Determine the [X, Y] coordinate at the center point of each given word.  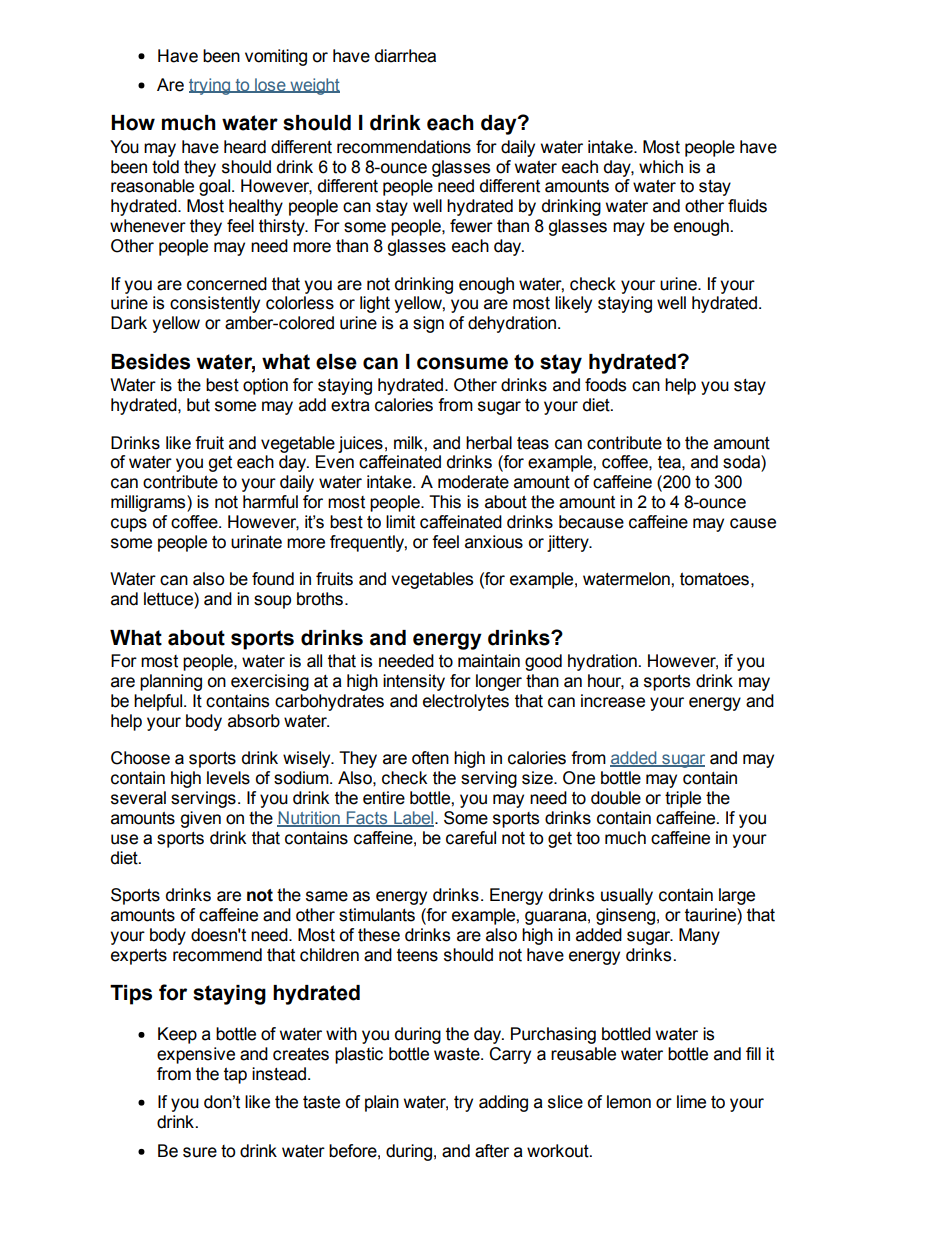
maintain [489, 661]
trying [211, 86]
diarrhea [405, 56]
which [661, 167]
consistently [215, 304]
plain [382, 1103]
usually [627, 896]
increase [613, 701]
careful [471, 838]
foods [605, 385]
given [200, 819]
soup [272, 602]
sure [200, 1152]
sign [428, 324]
